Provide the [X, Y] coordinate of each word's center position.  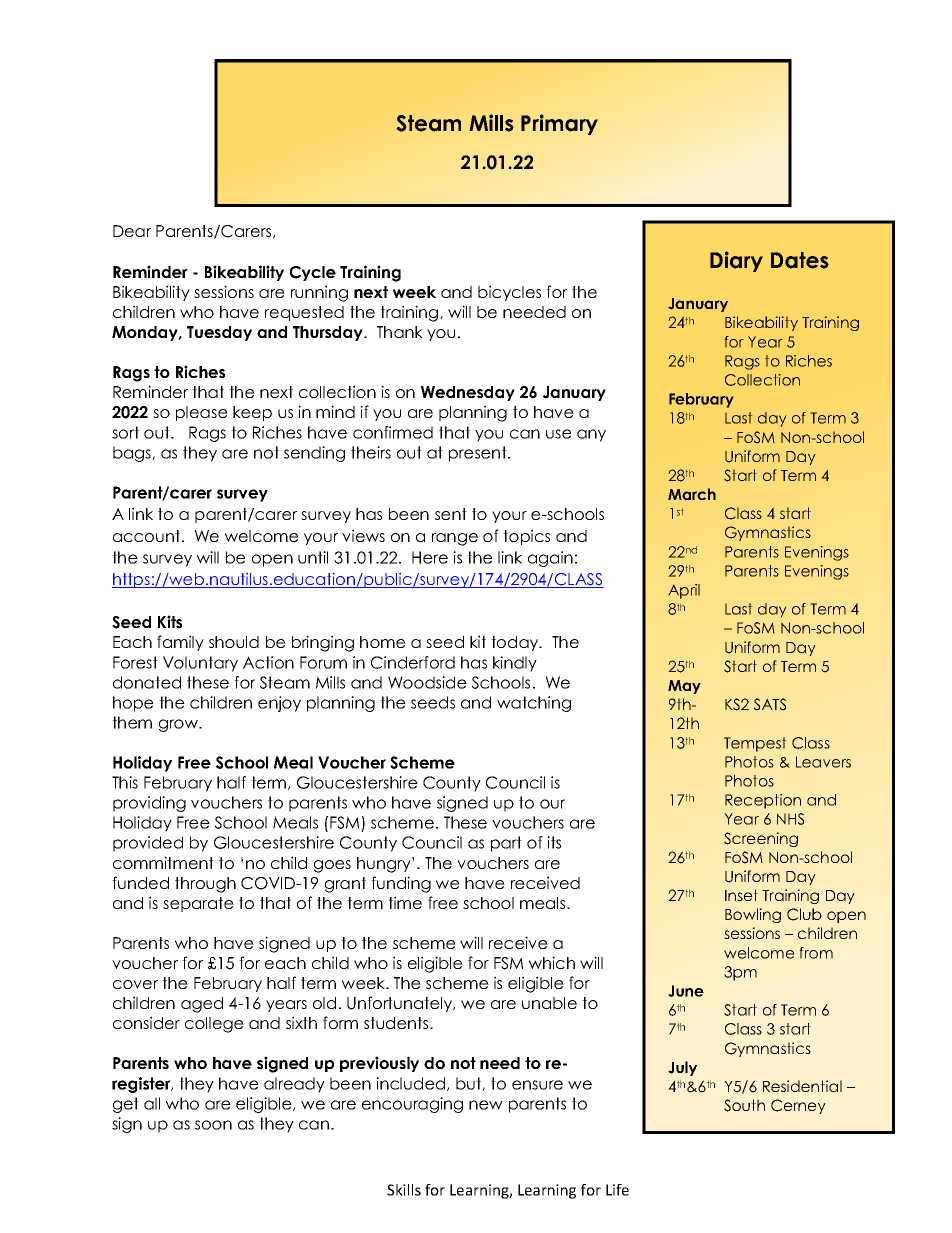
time [405, 902]
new [486, 1105]
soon [213, 1125]
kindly [515, 664]
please [202, 413]
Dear [132, 231]
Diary [736, 261]
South [744, 1105]
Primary [559, 124]
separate [198, 904]
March [692, 494]
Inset [741, 895]
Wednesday [468, 393]
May [684, 687]
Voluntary [200, 664]
